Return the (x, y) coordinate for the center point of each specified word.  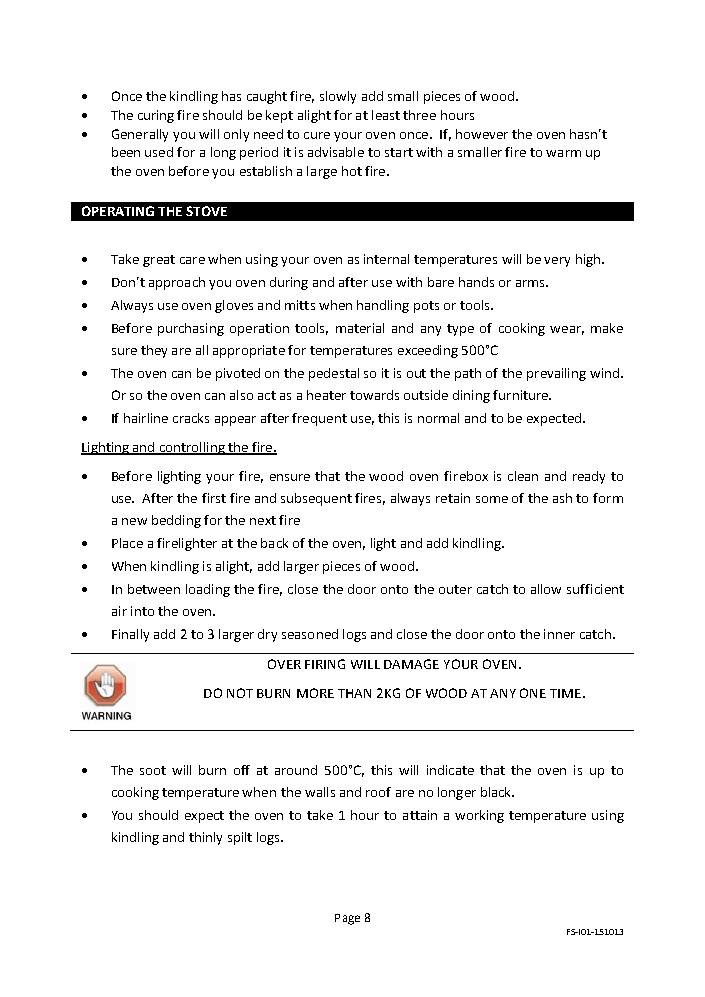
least (386, 115)
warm (563, 153)
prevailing (556, 374)
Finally (130, 635)
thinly (205, 838)
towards (374, 395)
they (154, 351)
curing (156, 116)
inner (559, 634)
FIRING (325, 664)
